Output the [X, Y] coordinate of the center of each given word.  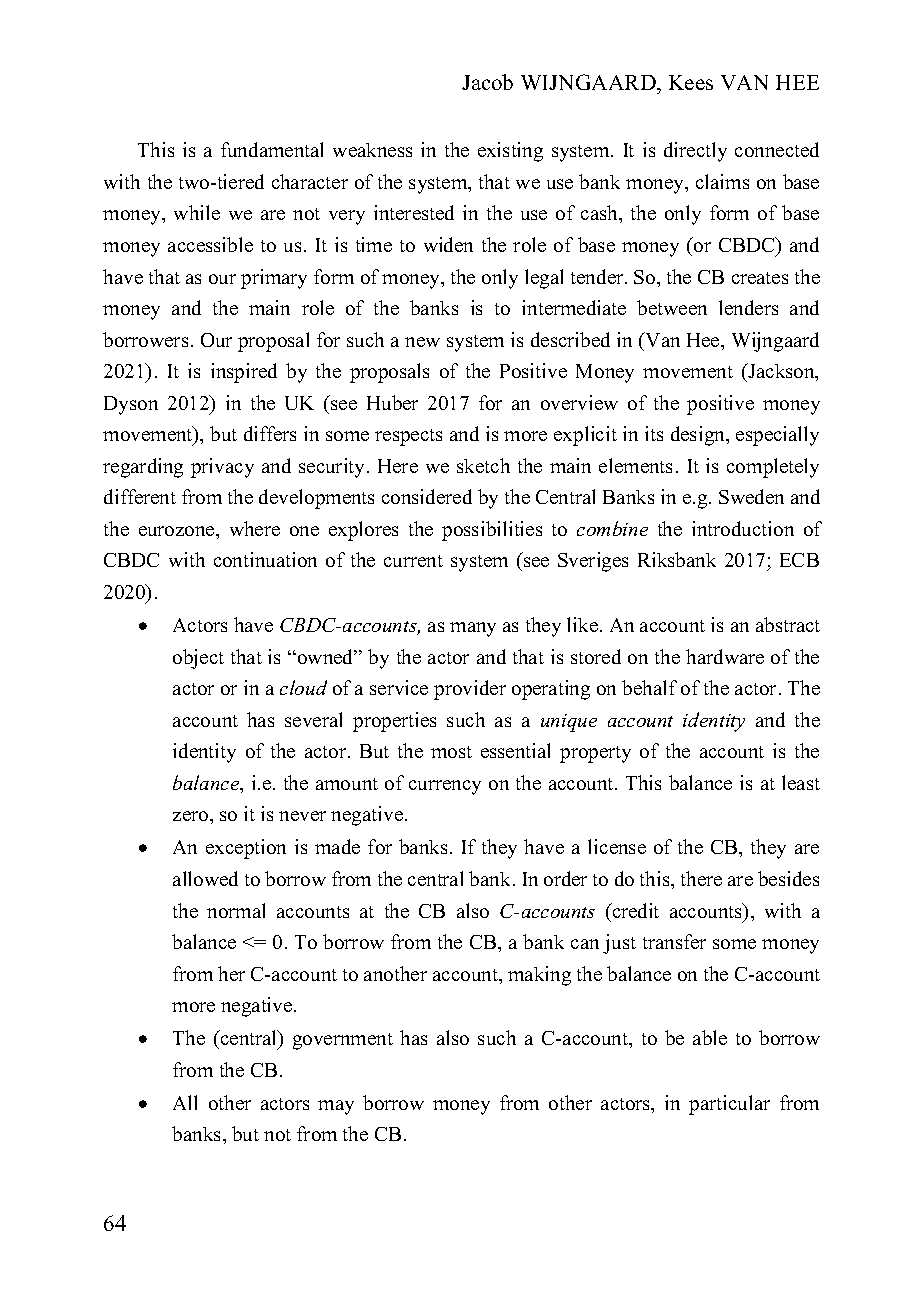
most [451, 752]
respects [408, 437]
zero [192, 816]
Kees [691, 82]
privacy [222, 468]
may [336, 1107]
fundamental [272, 149]
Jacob [487, 82]
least [801, 782]
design [699, 436]
